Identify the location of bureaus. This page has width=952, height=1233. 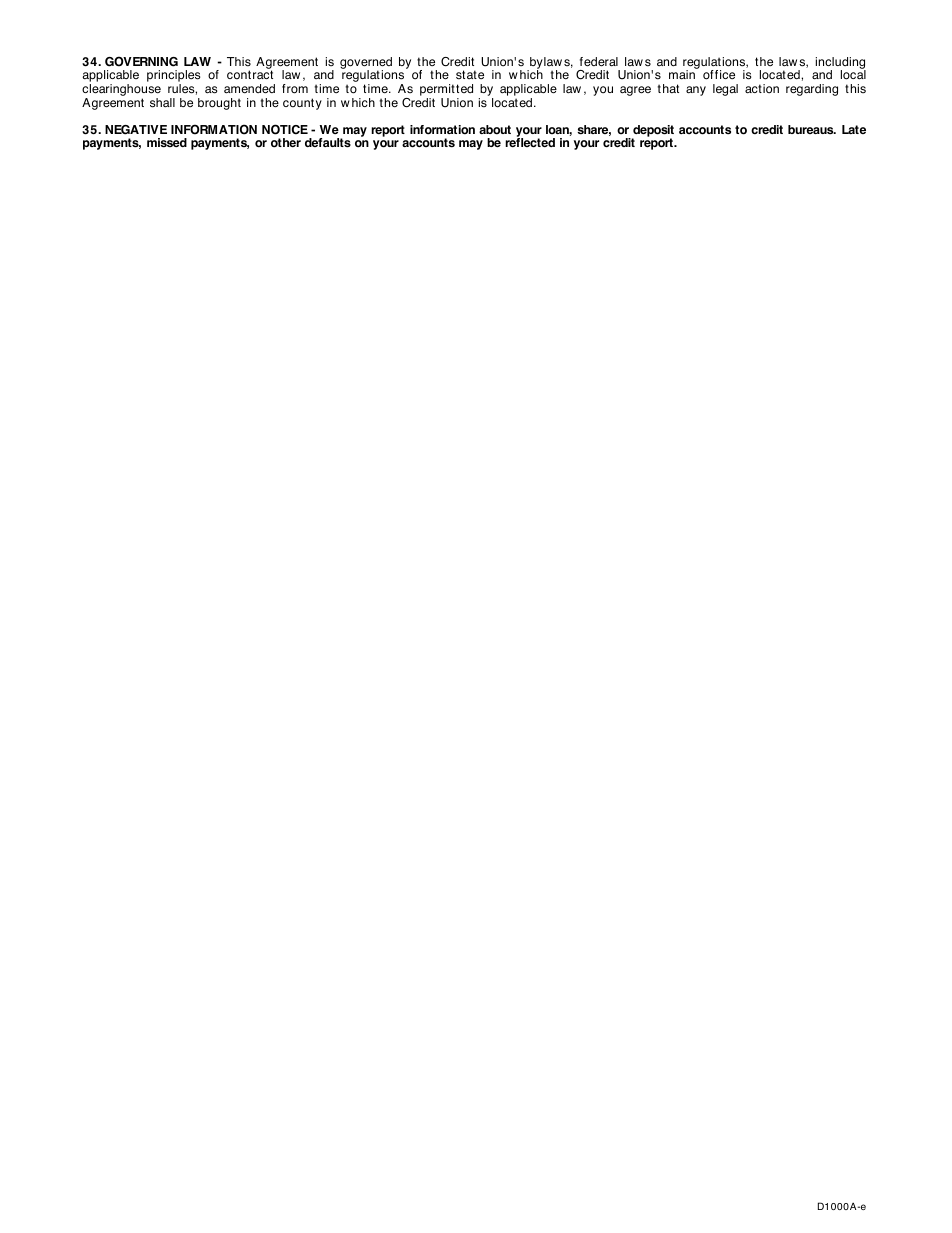
(812, 130).
